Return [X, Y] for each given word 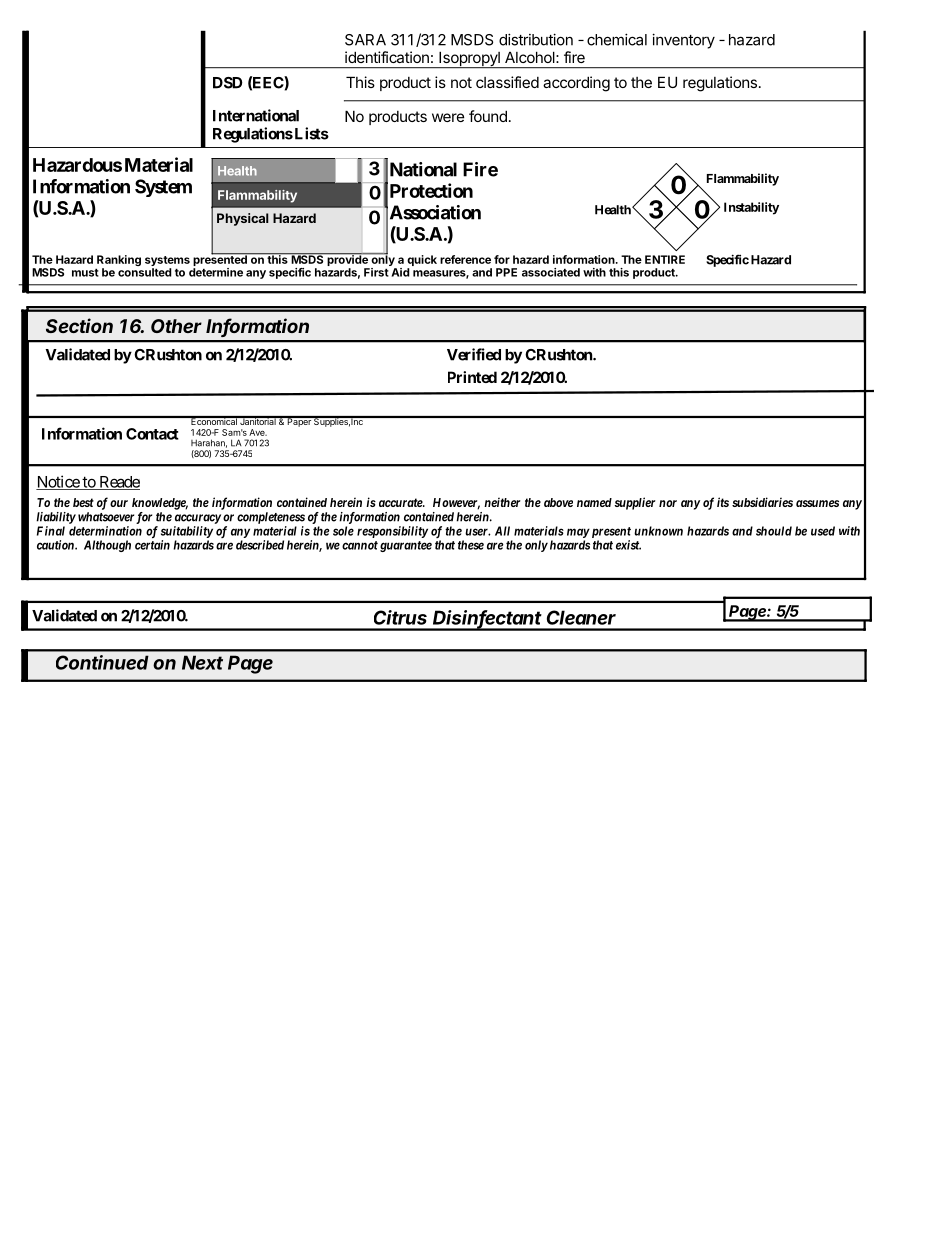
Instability [751, 208]
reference [465, 259]
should [774, 531]
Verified [474, 354]
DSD [228, 83]
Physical [243, 219]
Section [79, 325]
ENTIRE [665, 259]
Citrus [400, 617]
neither [502, 502]
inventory [683, 41]
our [119, 503]
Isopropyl [469, 59]
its [723, 502]
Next [202, 662]
